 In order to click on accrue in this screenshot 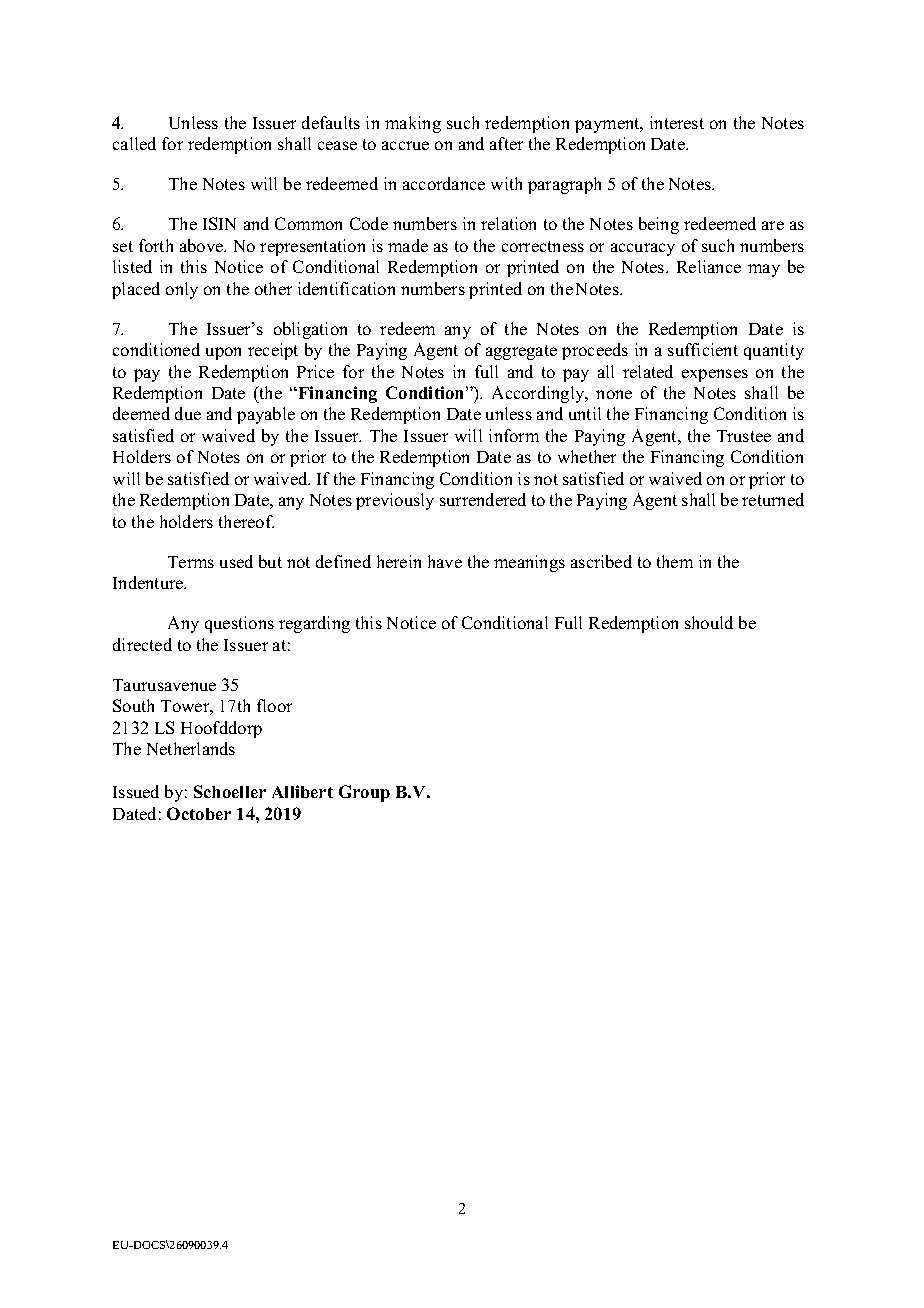, I will do `click(405, 145)`.
